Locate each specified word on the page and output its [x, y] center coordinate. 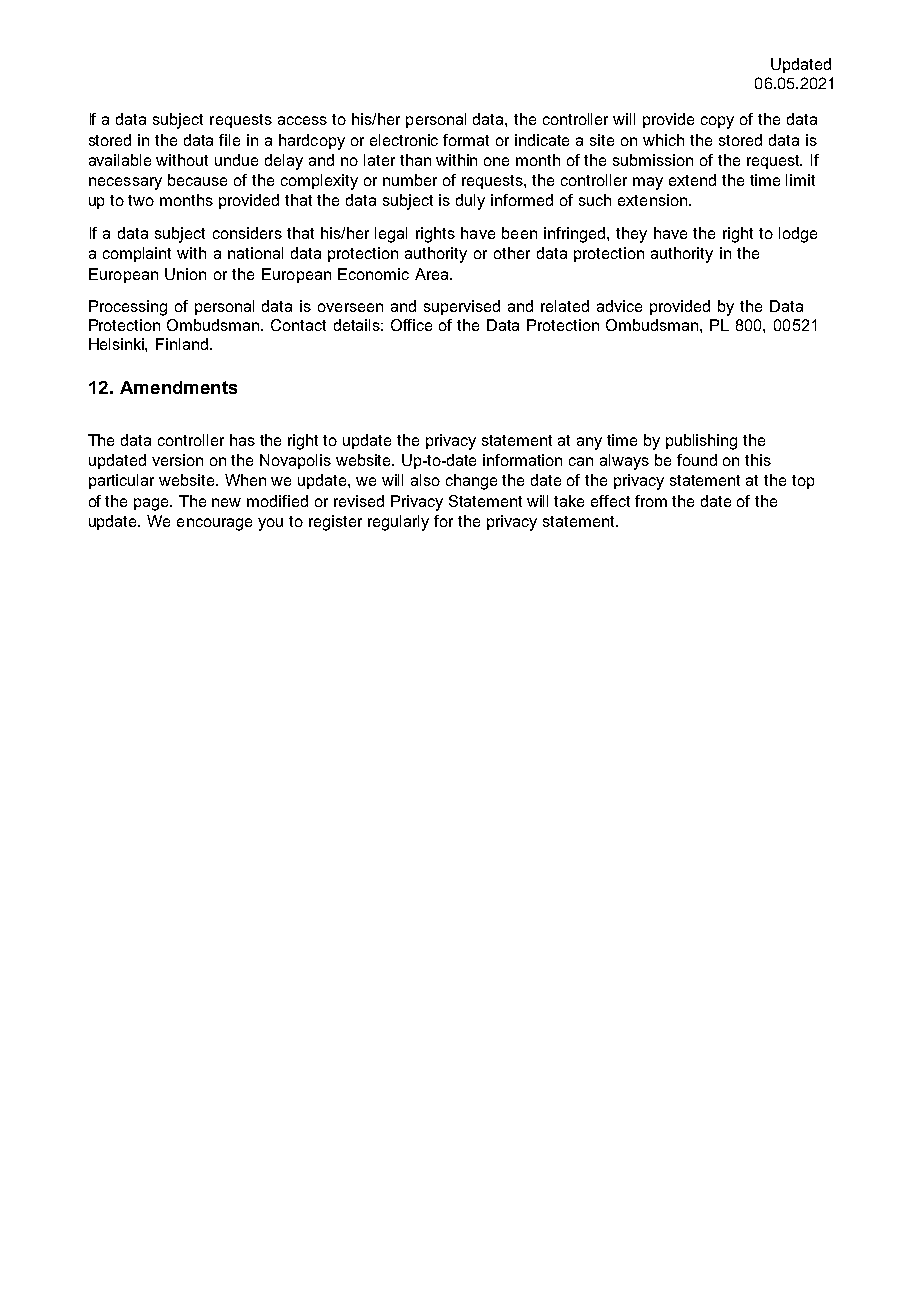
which [663, 140]
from [651, 501]
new [226, 502]
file [229, 140]
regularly [398, 523]
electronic [404, 140]
